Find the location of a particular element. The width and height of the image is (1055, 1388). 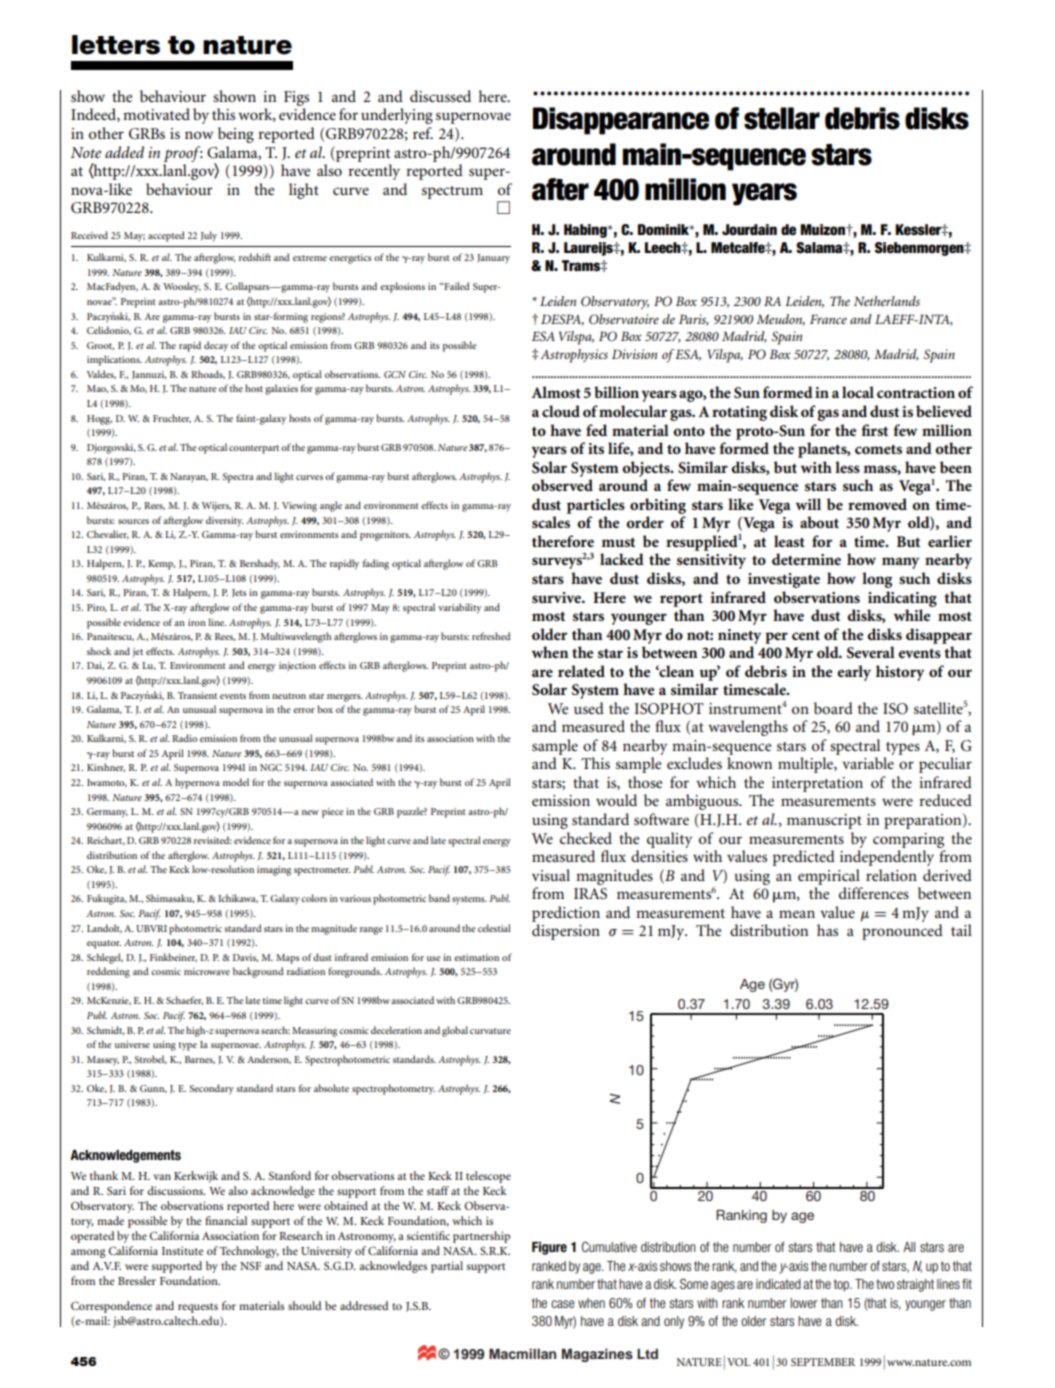

stellar is located at coordinates (782, 118).
